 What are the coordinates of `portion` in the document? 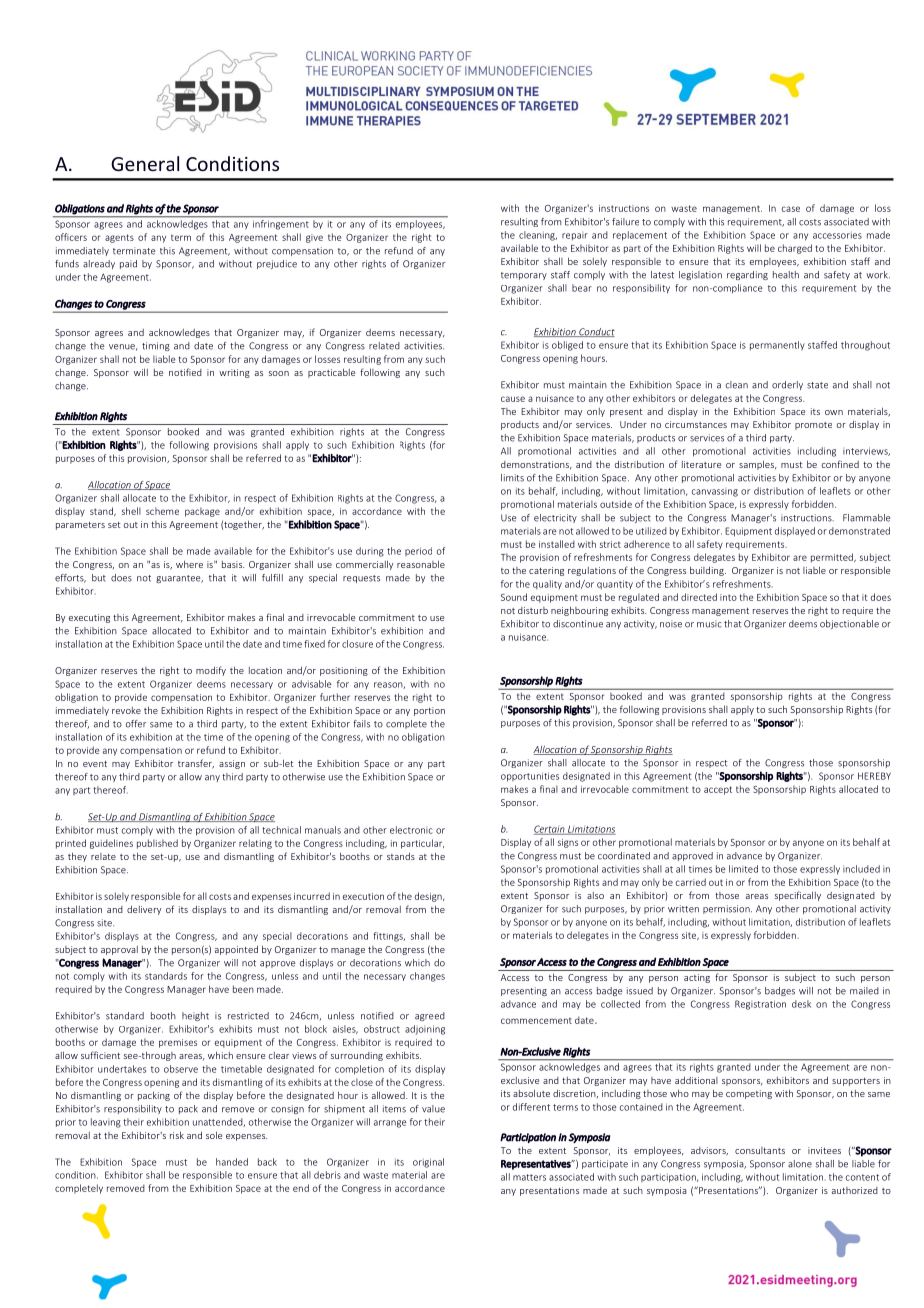 It's located at (429, 711).
